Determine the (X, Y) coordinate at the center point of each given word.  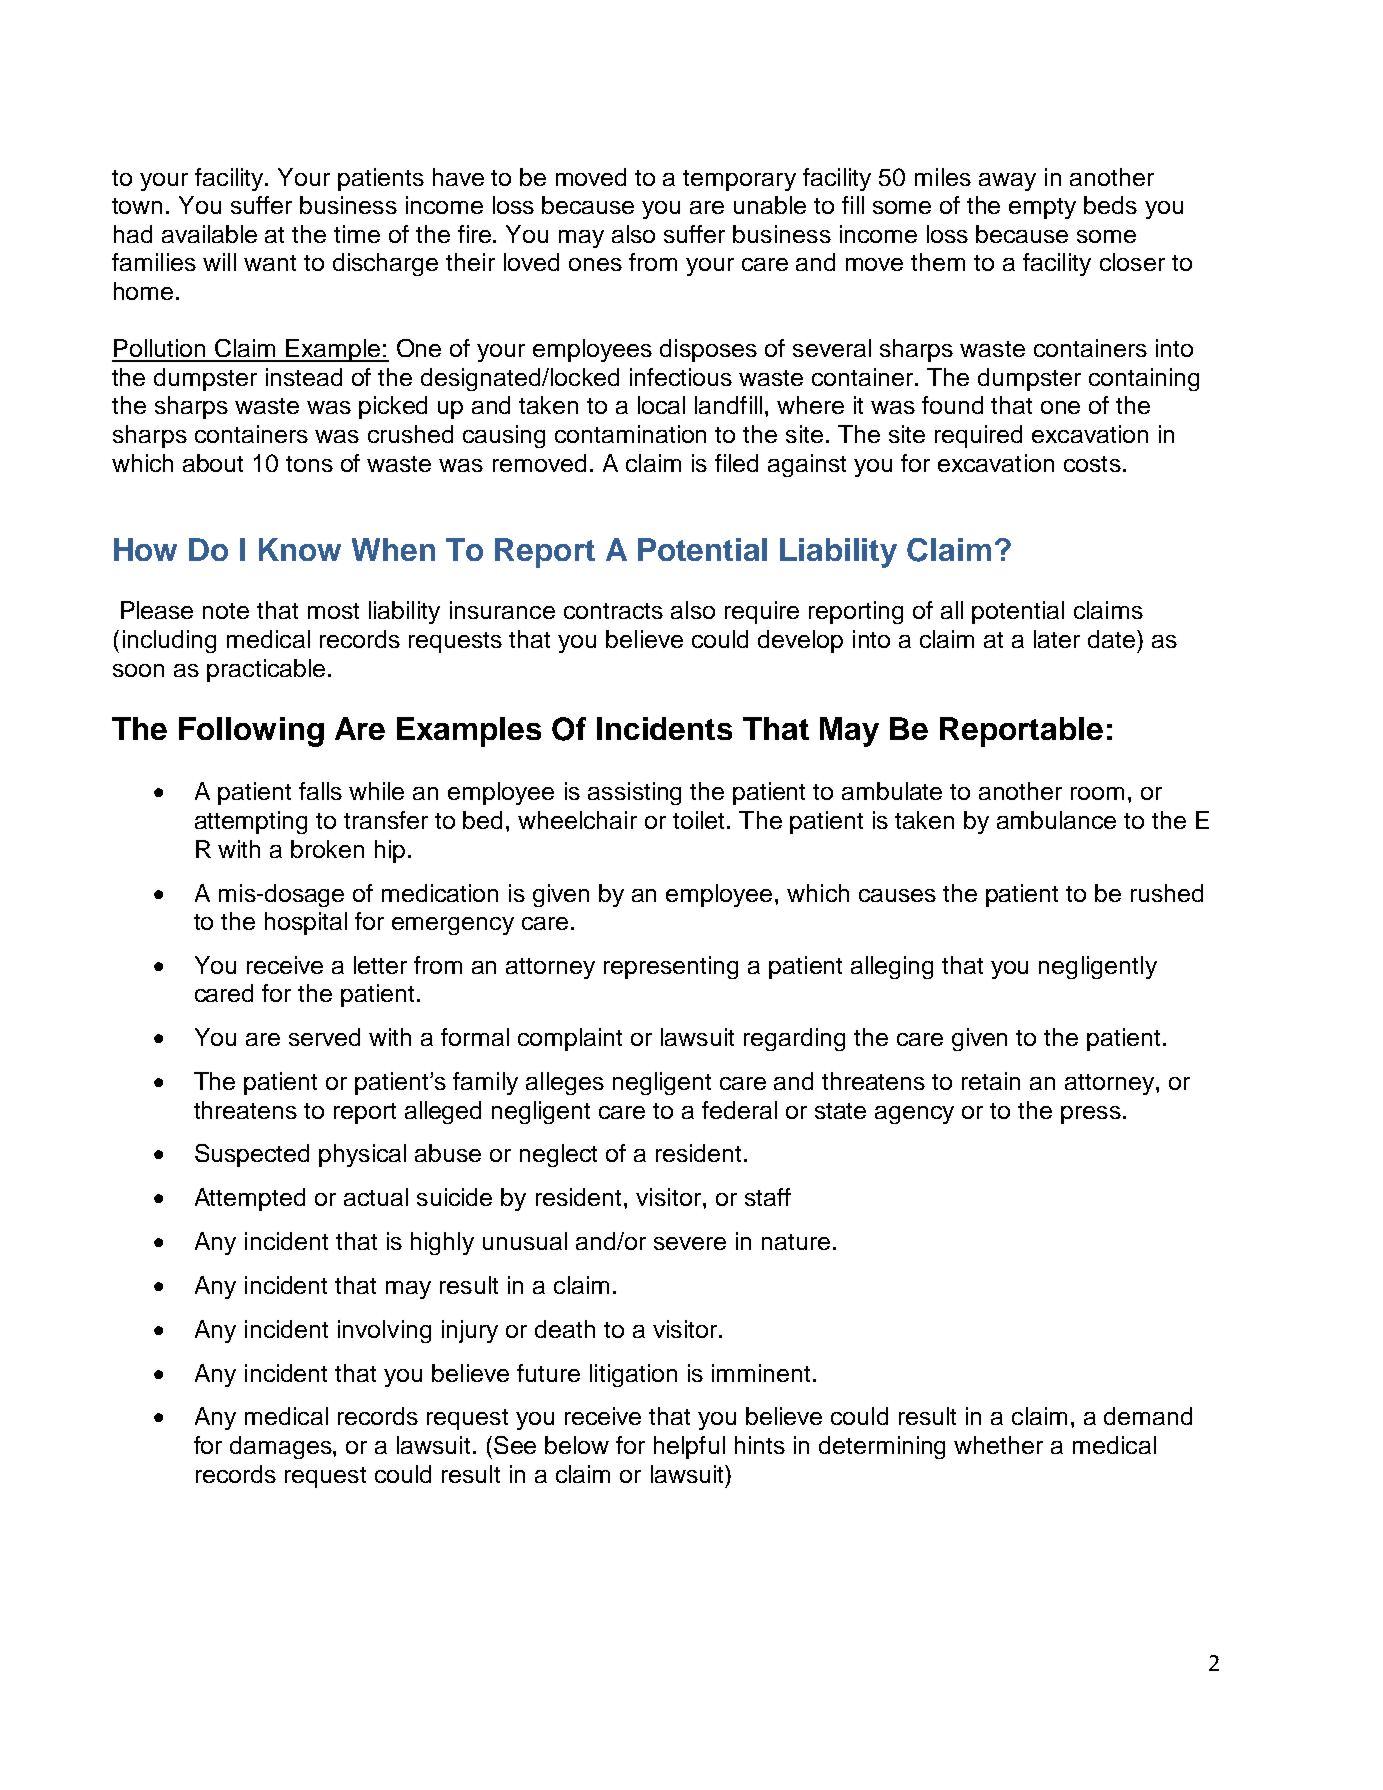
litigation (633, 1375)
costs (1092, 464)
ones (595, 264)
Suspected (252, 1155)
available (209, 234)
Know (300, 549)
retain (991, 1081)
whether (998, 1445)
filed (736, 463)
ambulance (1056, 820)
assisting (634, 793)
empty (1042, 208)
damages (282, 1447)
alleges (565, 1083)
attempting (251, 822)
